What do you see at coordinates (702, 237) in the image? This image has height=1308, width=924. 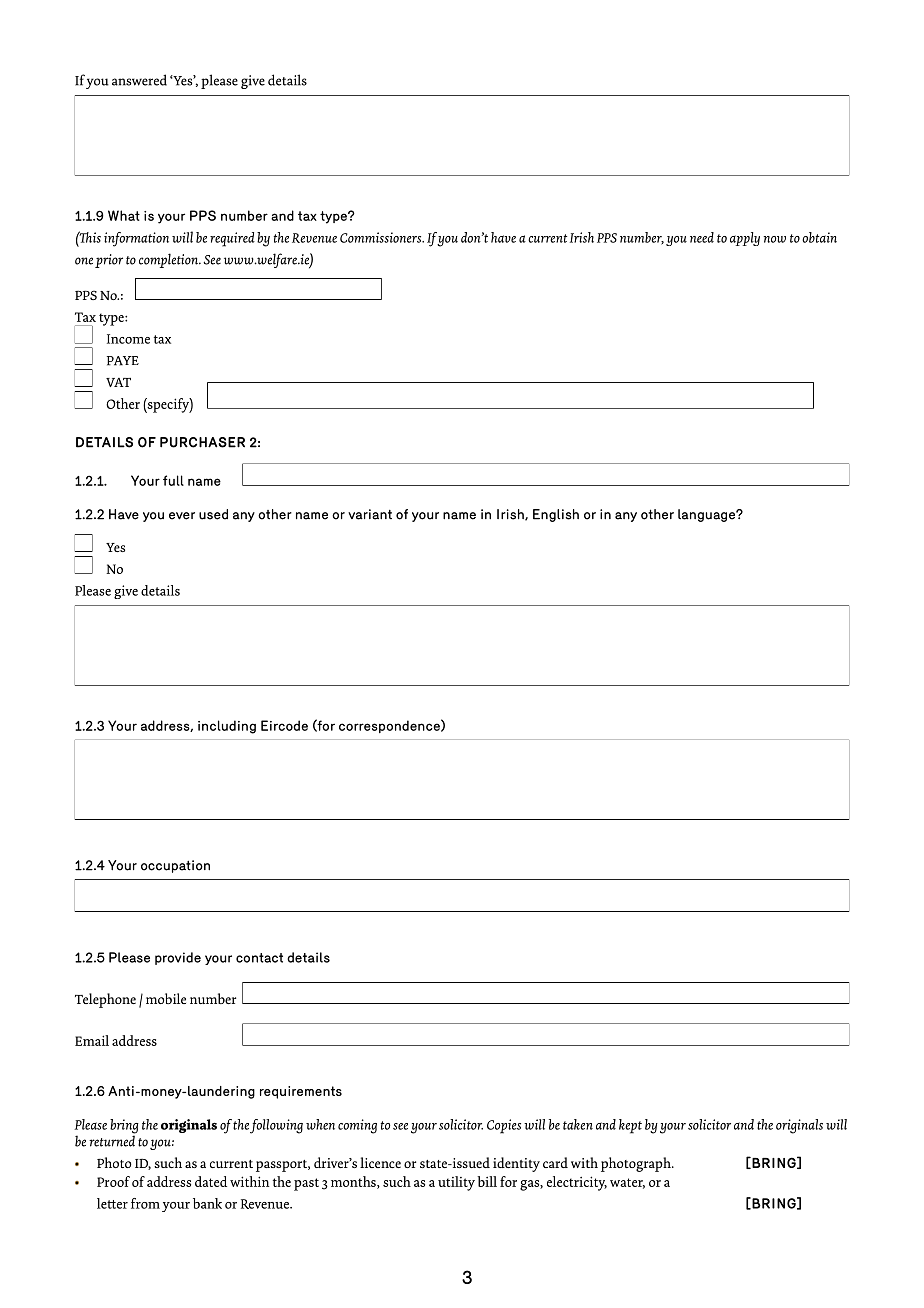 I see `need` at bounding box center [702, 237].
